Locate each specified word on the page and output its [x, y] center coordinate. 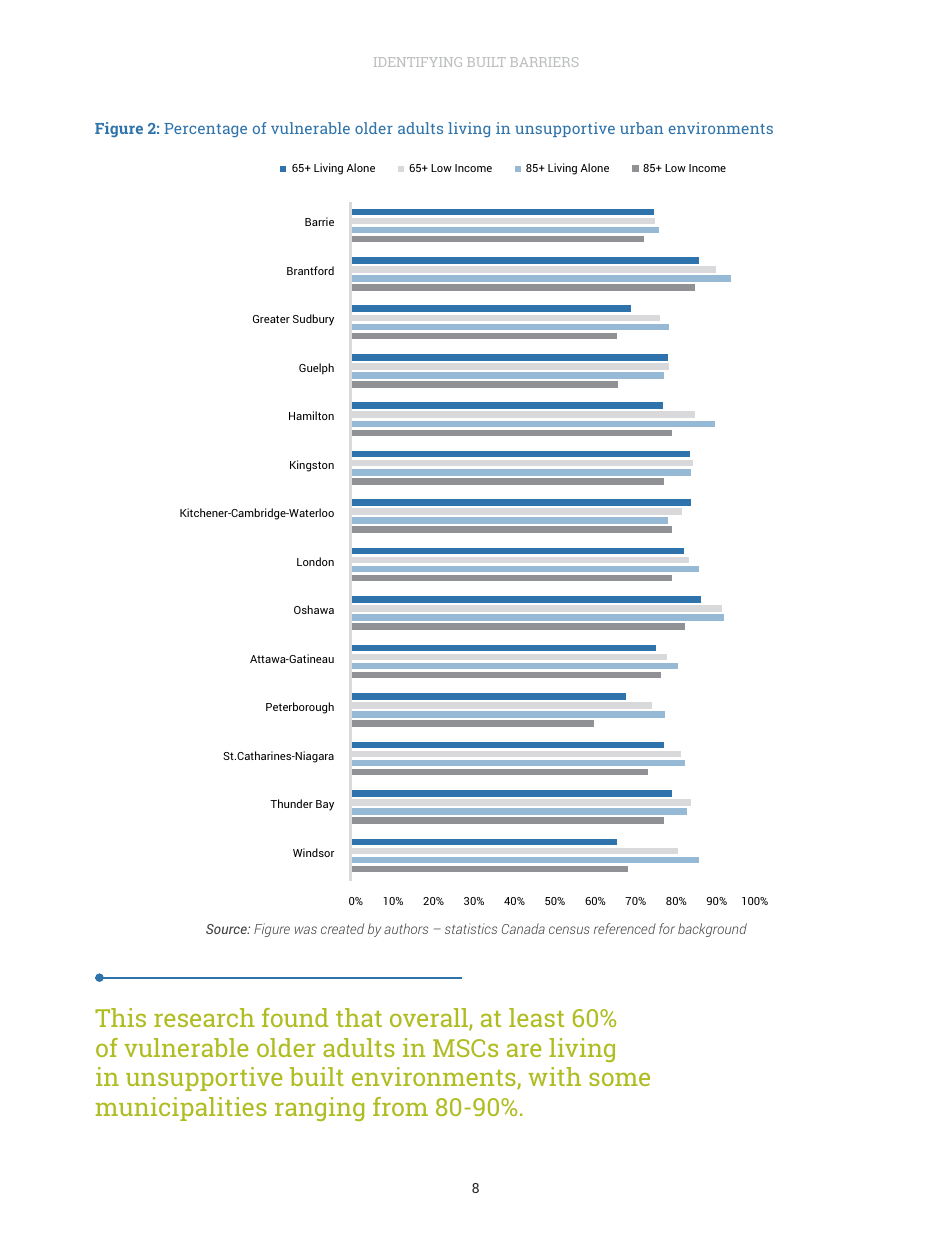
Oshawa [314, 609]
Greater [271, 319]
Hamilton [311, 415]
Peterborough [300, 708]
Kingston [312, 466]
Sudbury [313, 320]
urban [642, 128]
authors [406, 928]
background [712, 930]
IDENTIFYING [418, 62]
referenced [625, 928]
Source [227, 929]
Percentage [205, 130]
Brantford [310, 270]
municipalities [181, 1109]
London [315, 561]
